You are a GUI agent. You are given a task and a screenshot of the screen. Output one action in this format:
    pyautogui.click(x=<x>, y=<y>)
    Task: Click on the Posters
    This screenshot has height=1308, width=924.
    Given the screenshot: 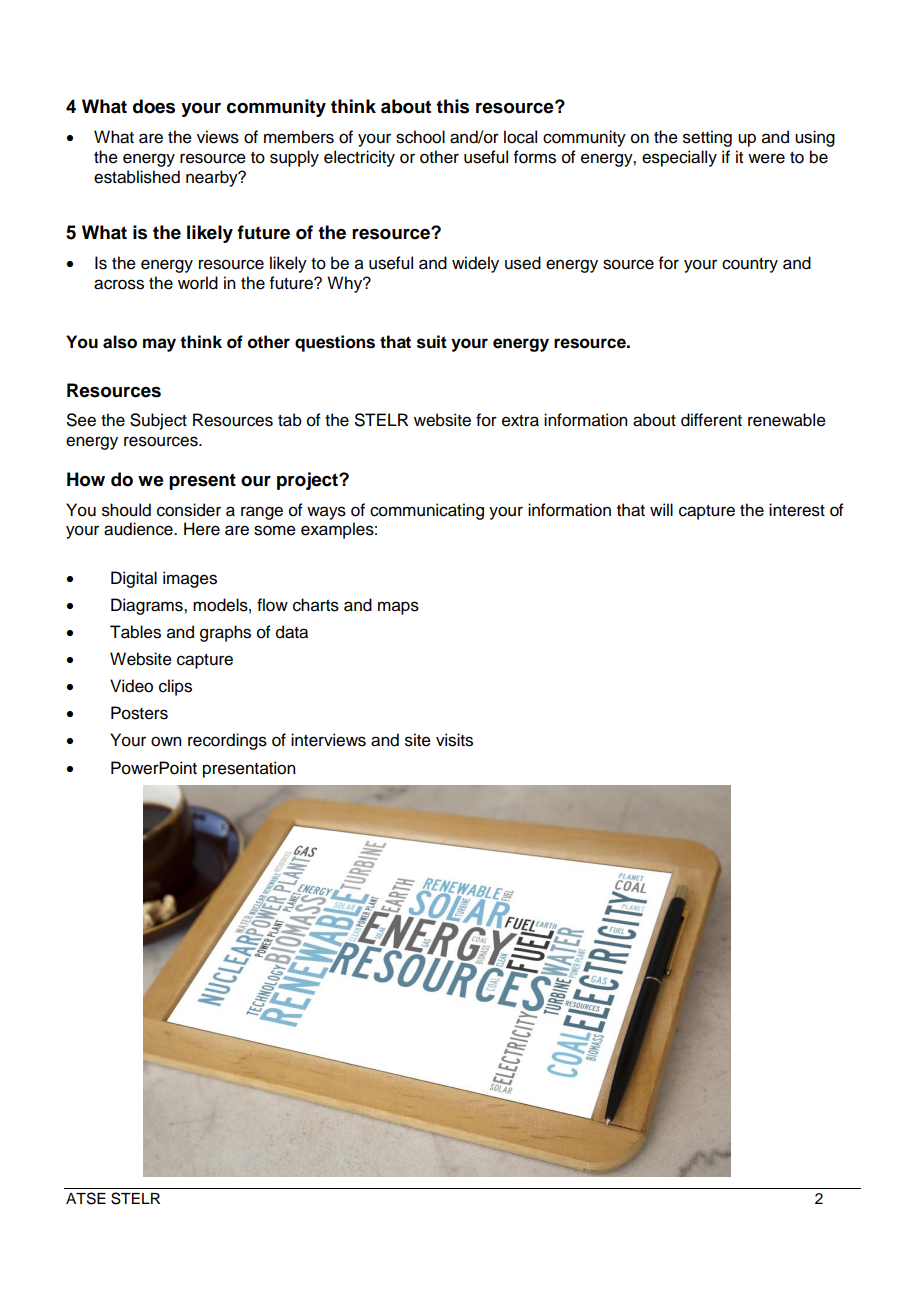 What is the action you would take?
    pyautogui.click(x=139, y=713)
